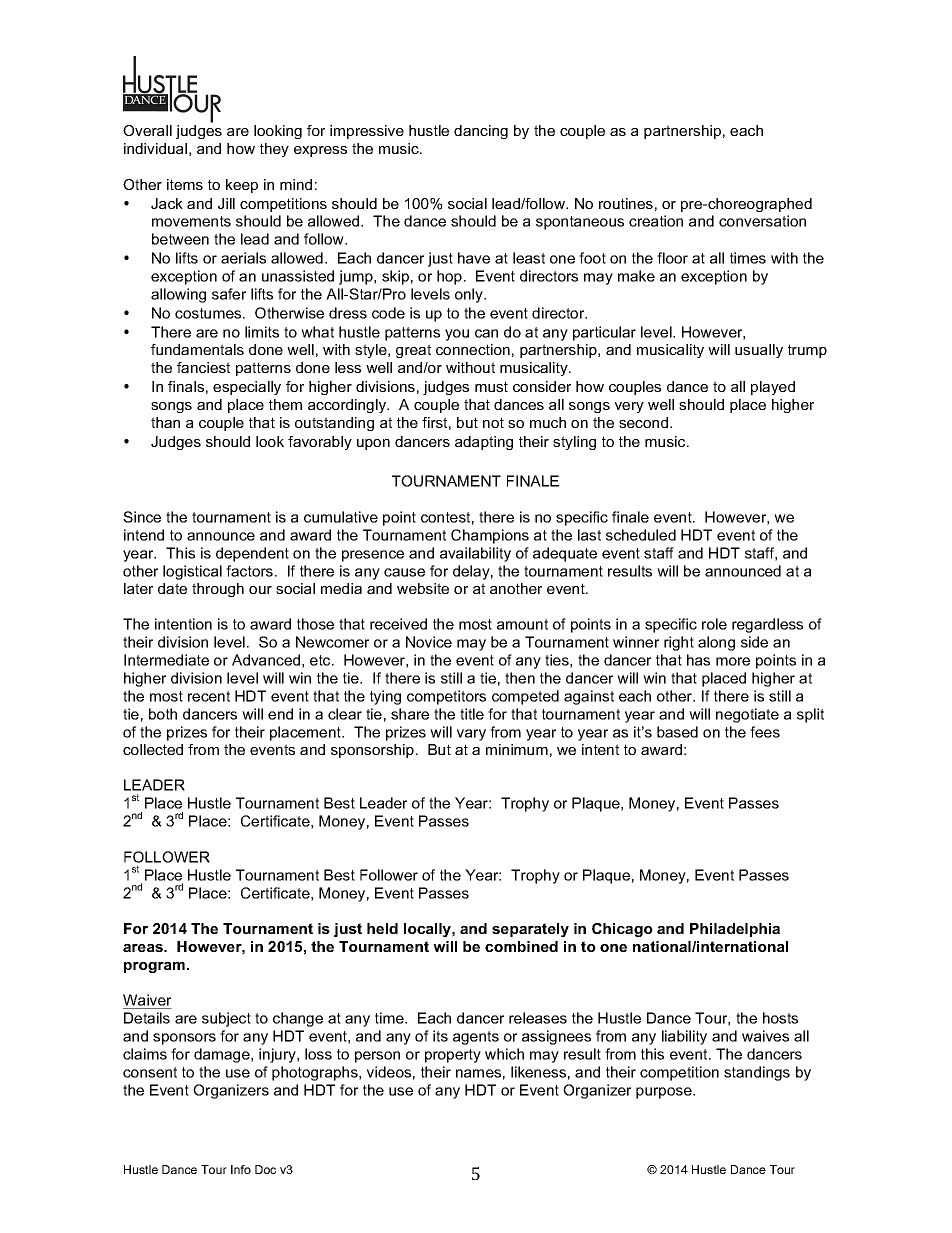  I want to click on minimum, so click(517, 749).
